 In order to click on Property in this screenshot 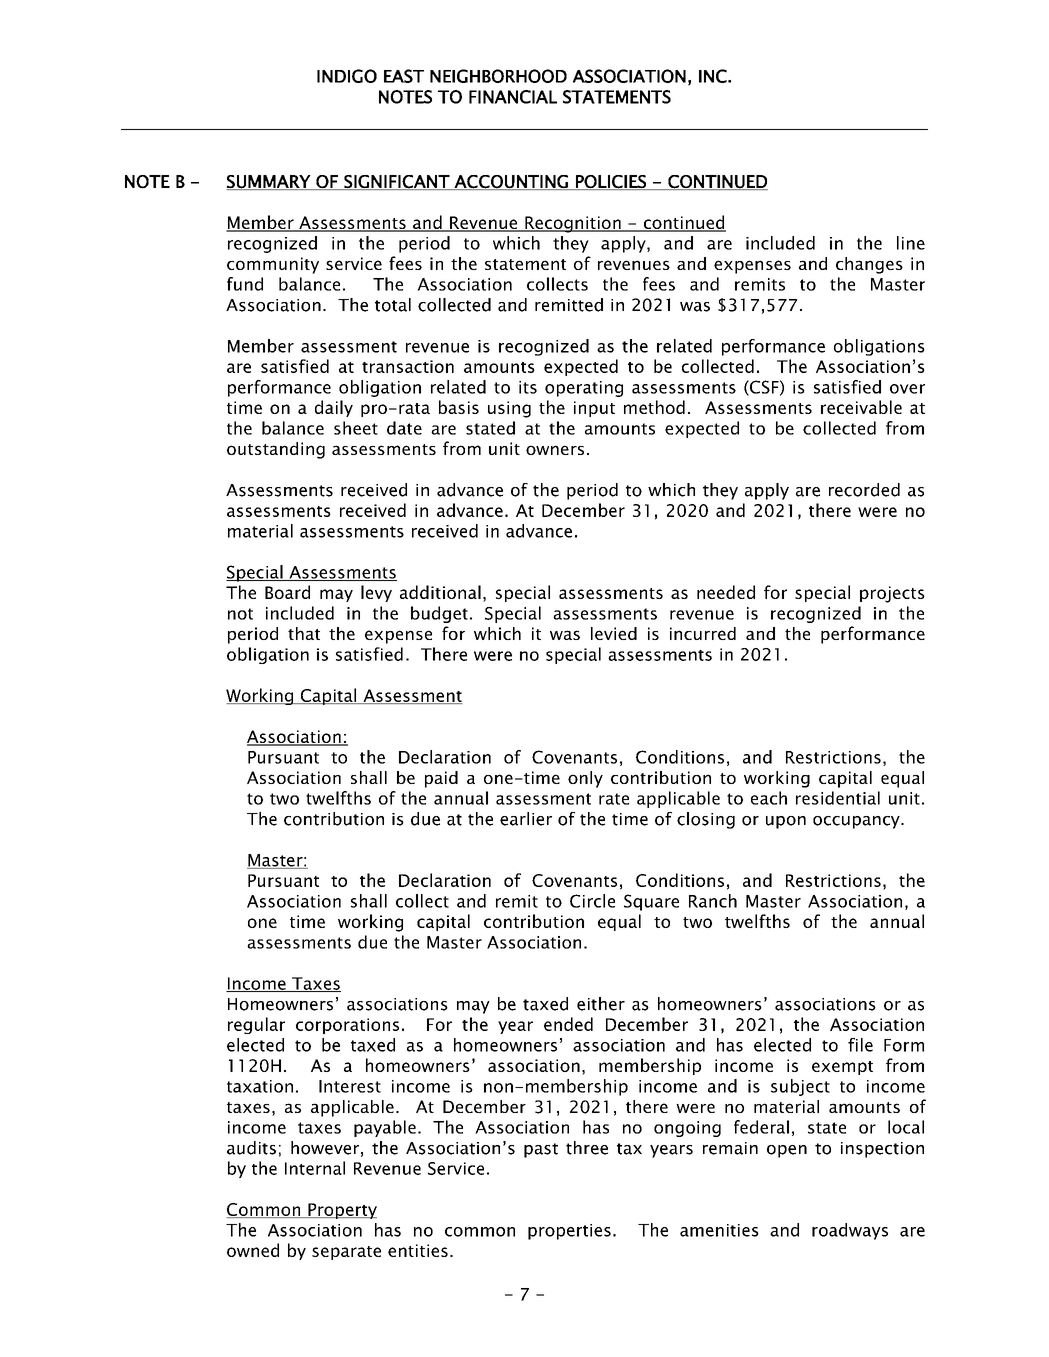, I will do `click(341, 1211)`.
